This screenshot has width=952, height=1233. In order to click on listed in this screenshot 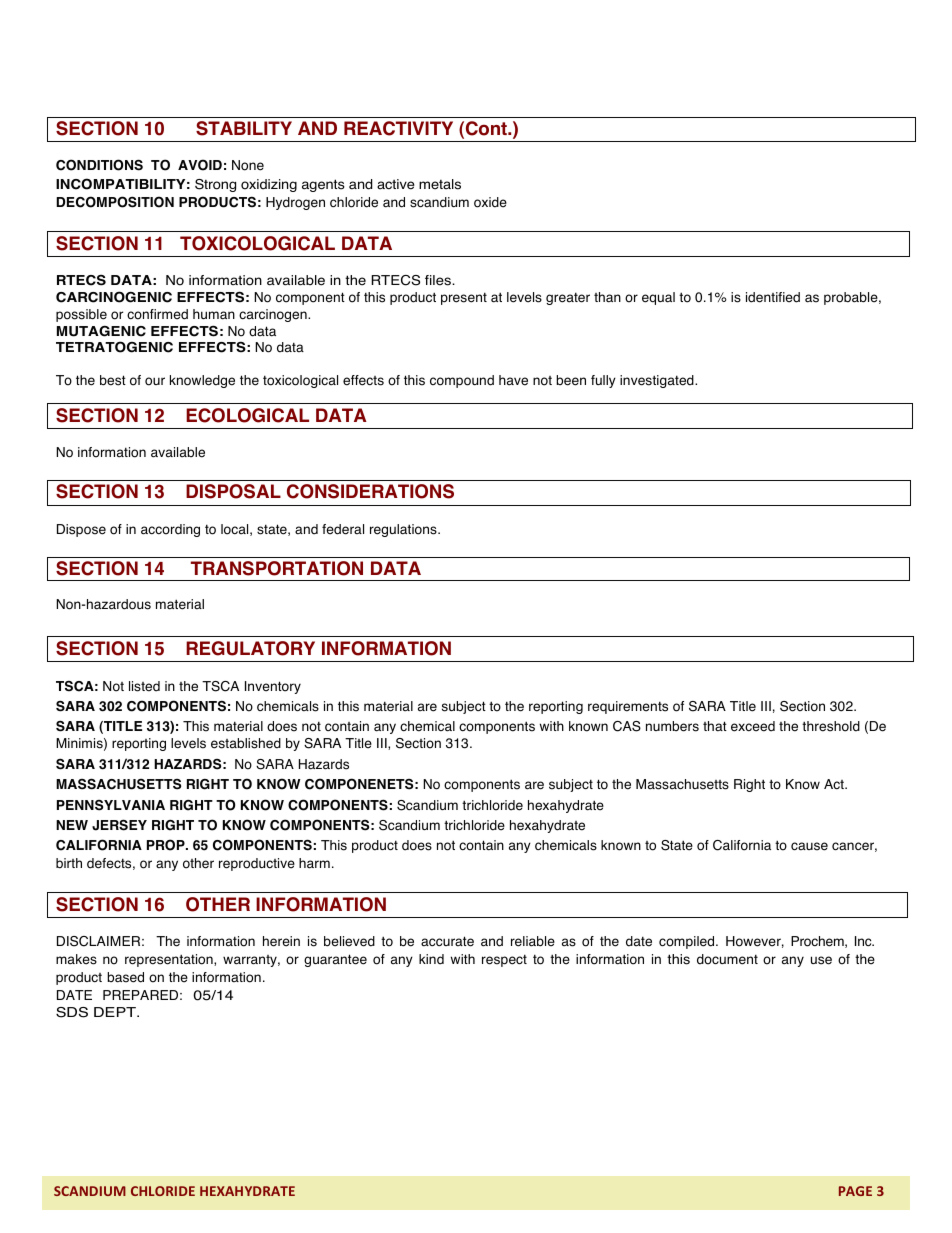, I will do `click(144, 686)`.
